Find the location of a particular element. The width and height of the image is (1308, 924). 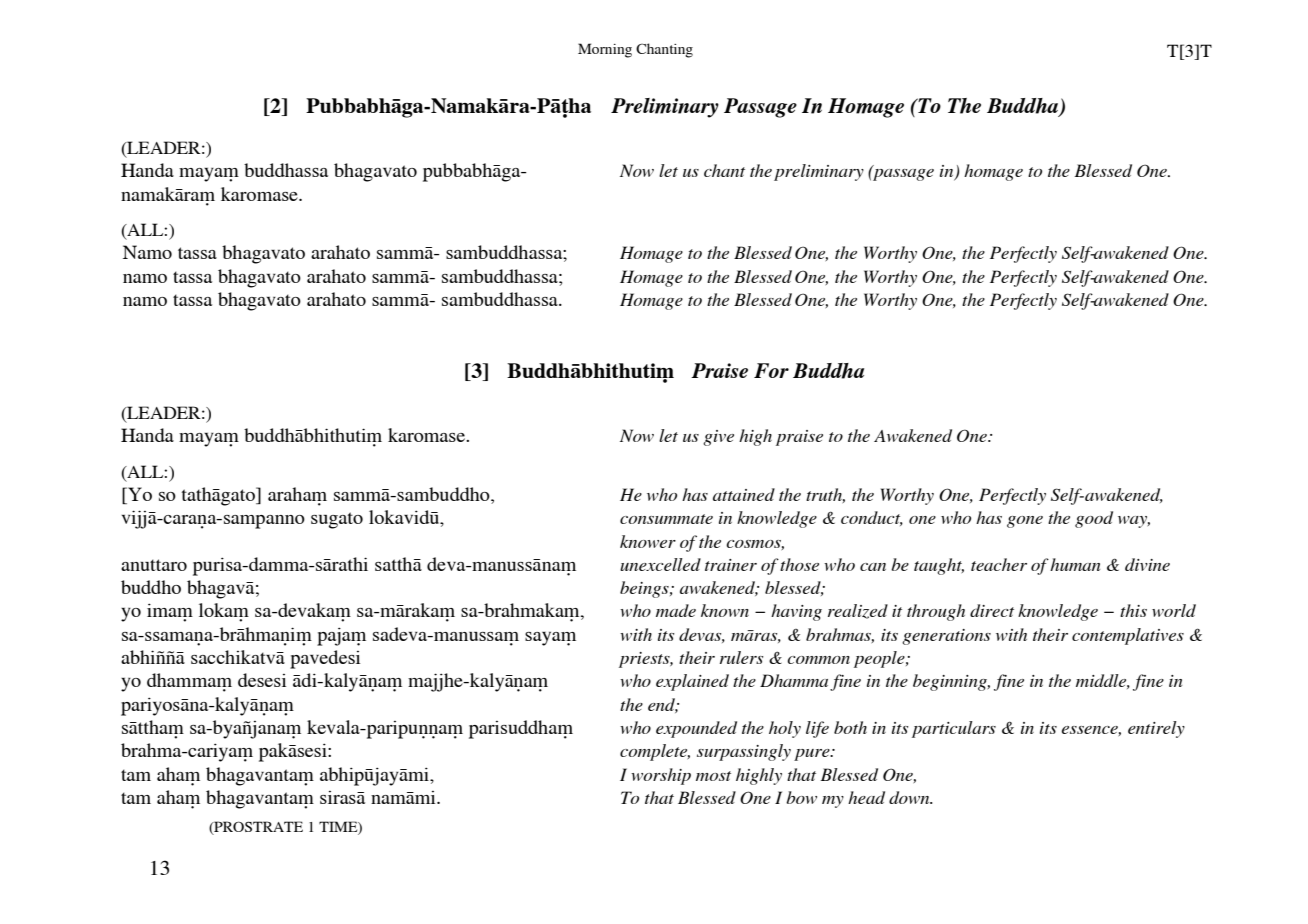

conduct is located at coordinates (872, 518).
